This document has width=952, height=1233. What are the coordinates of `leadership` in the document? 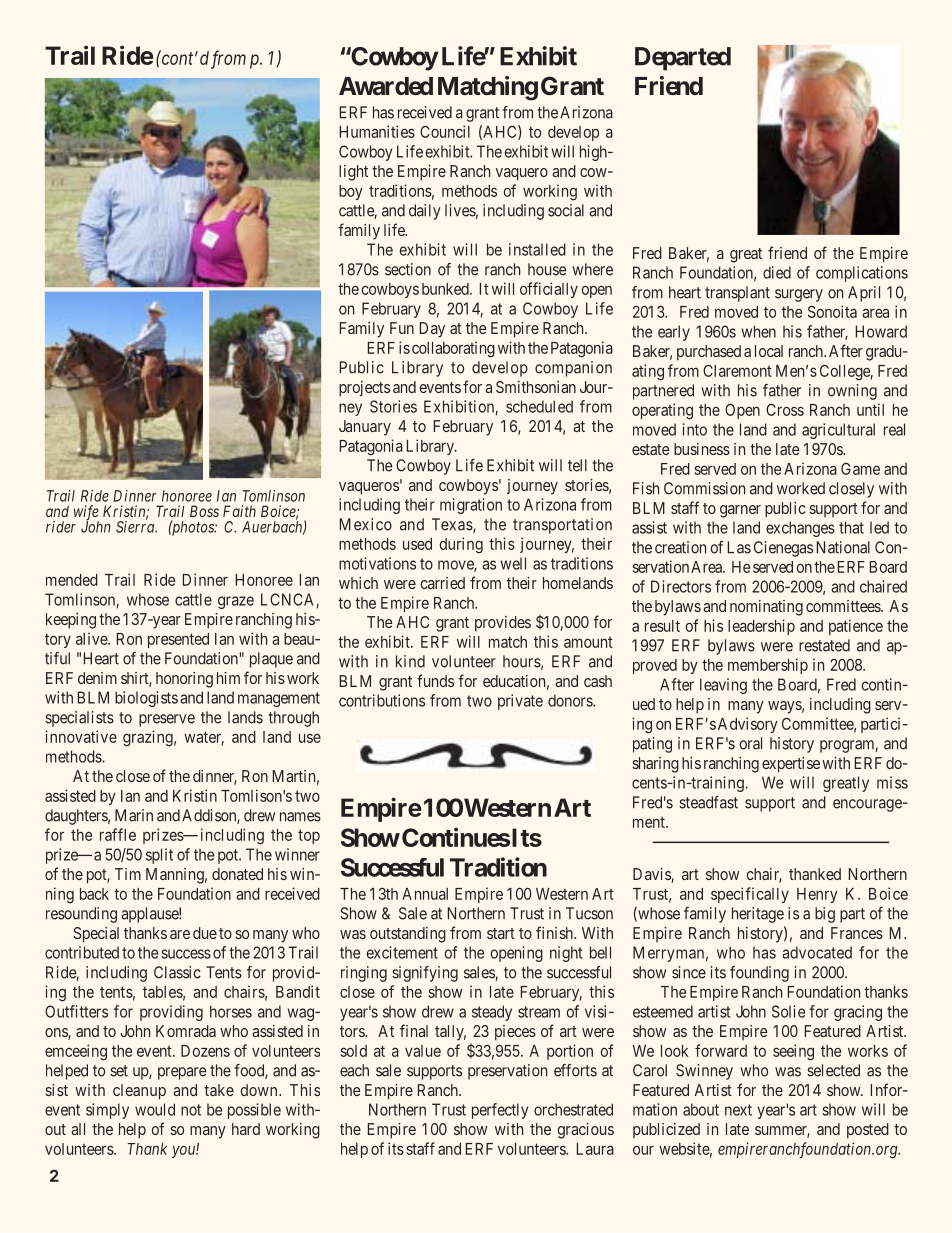 It's located at (761, 627).
